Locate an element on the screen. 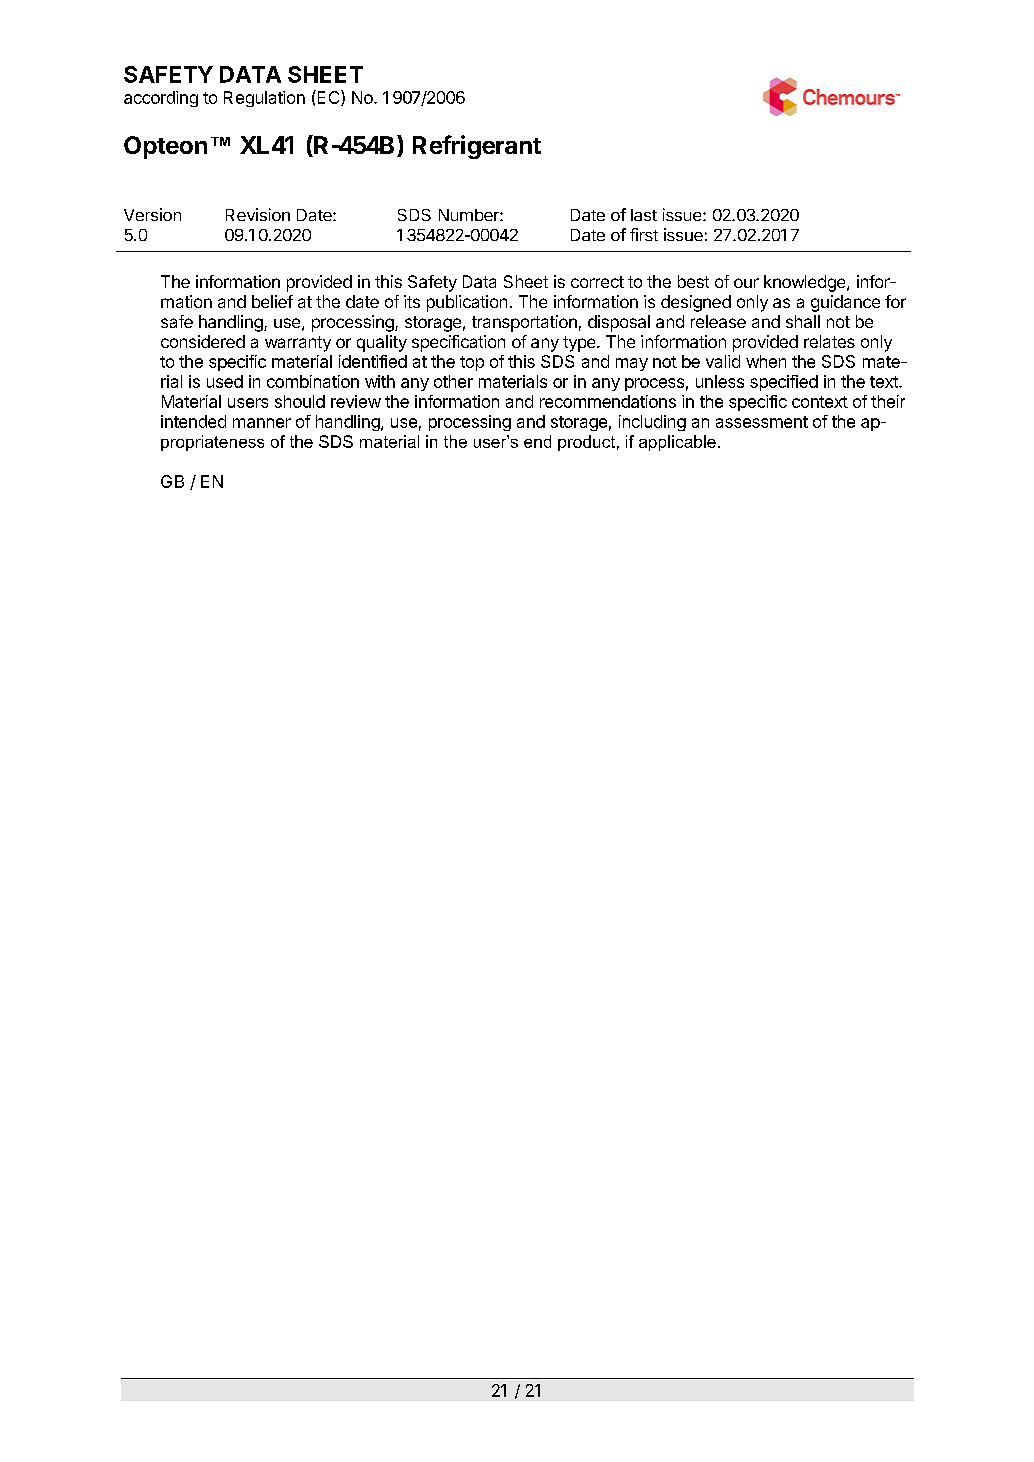 The image size is (1034, 1462). Regulation is located at coordinates (264, 99).
